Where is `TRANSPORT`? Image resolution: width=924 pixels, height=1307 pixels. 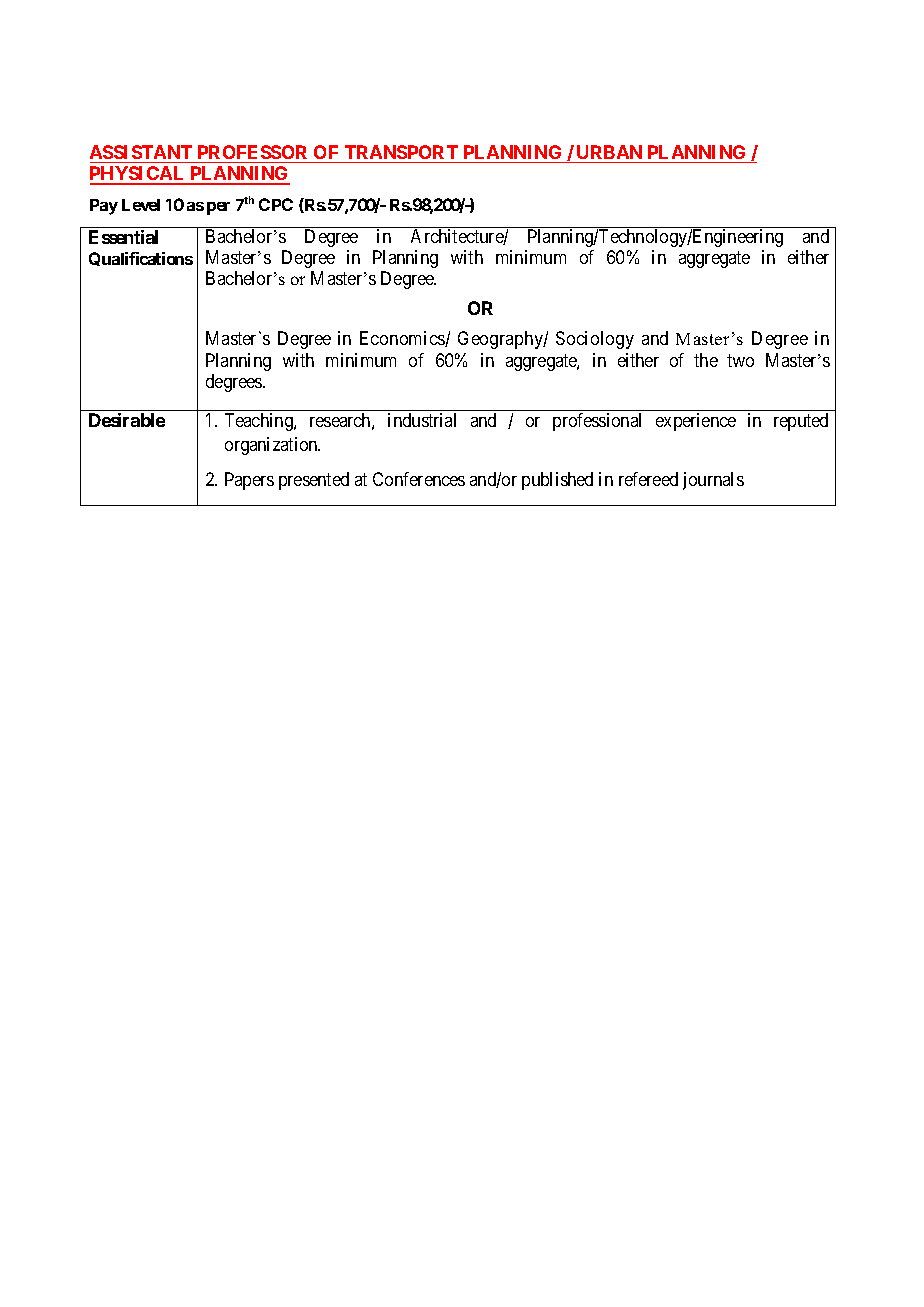 TRANSPORT is located at coordinates (401, 152).
